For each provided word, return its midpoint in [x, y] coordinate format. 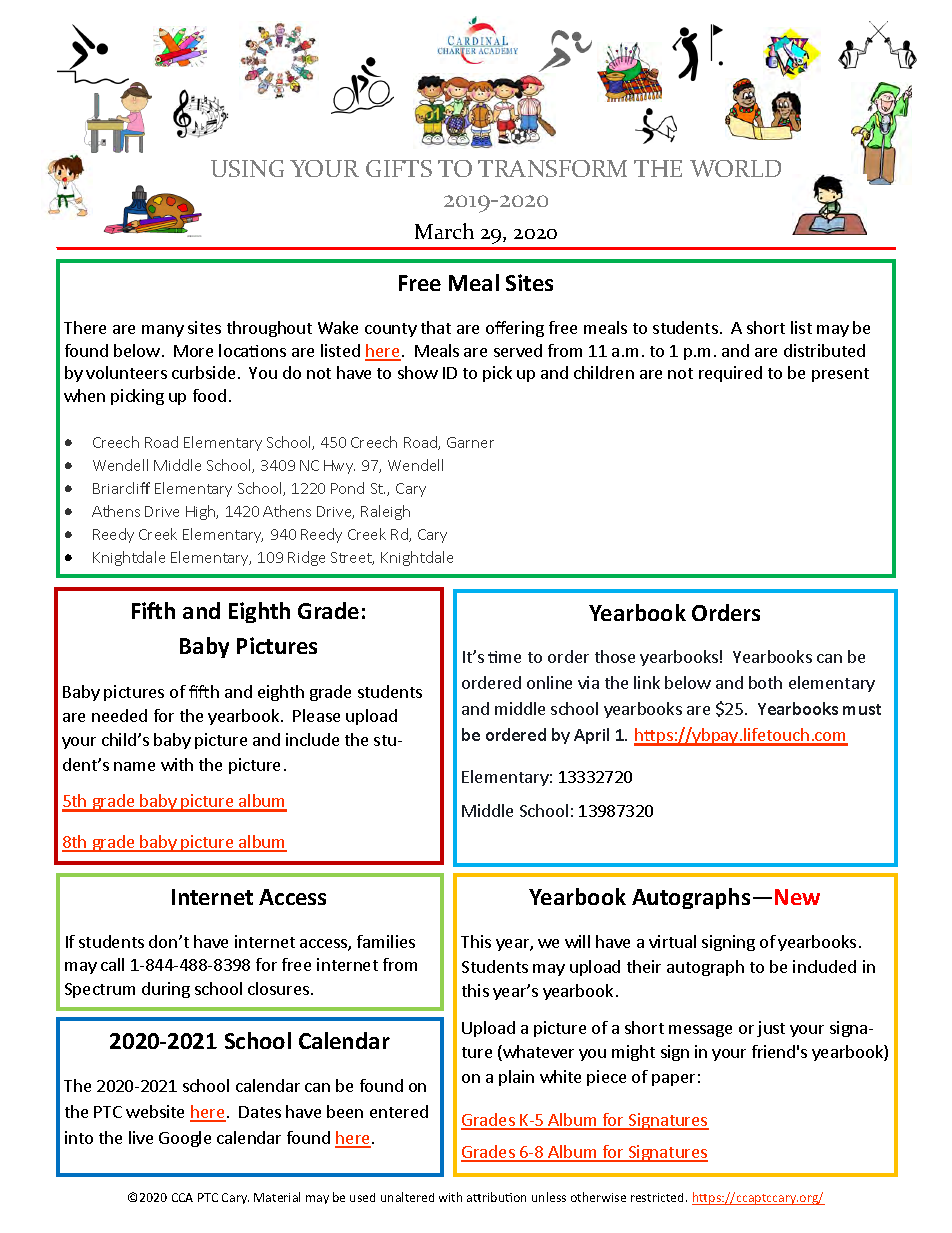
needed [119, 715]
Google [185, 1139]
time [504, 657]
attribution [496, 1197]
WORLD [735, 168]
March [444, 231]
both [765, 682]
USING [247, 168]
